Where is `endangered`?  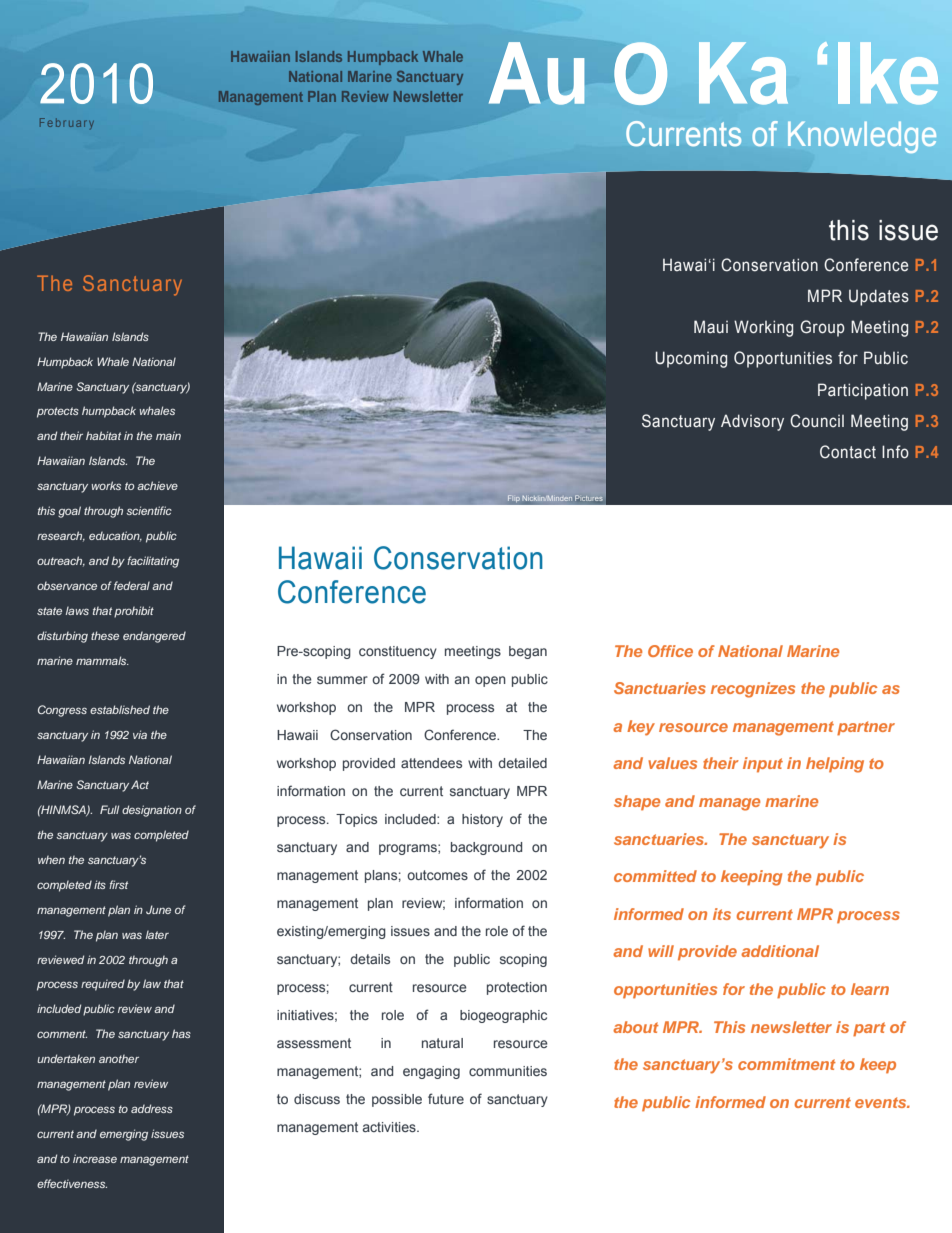
endangered is located at coordinates (154, 637).
